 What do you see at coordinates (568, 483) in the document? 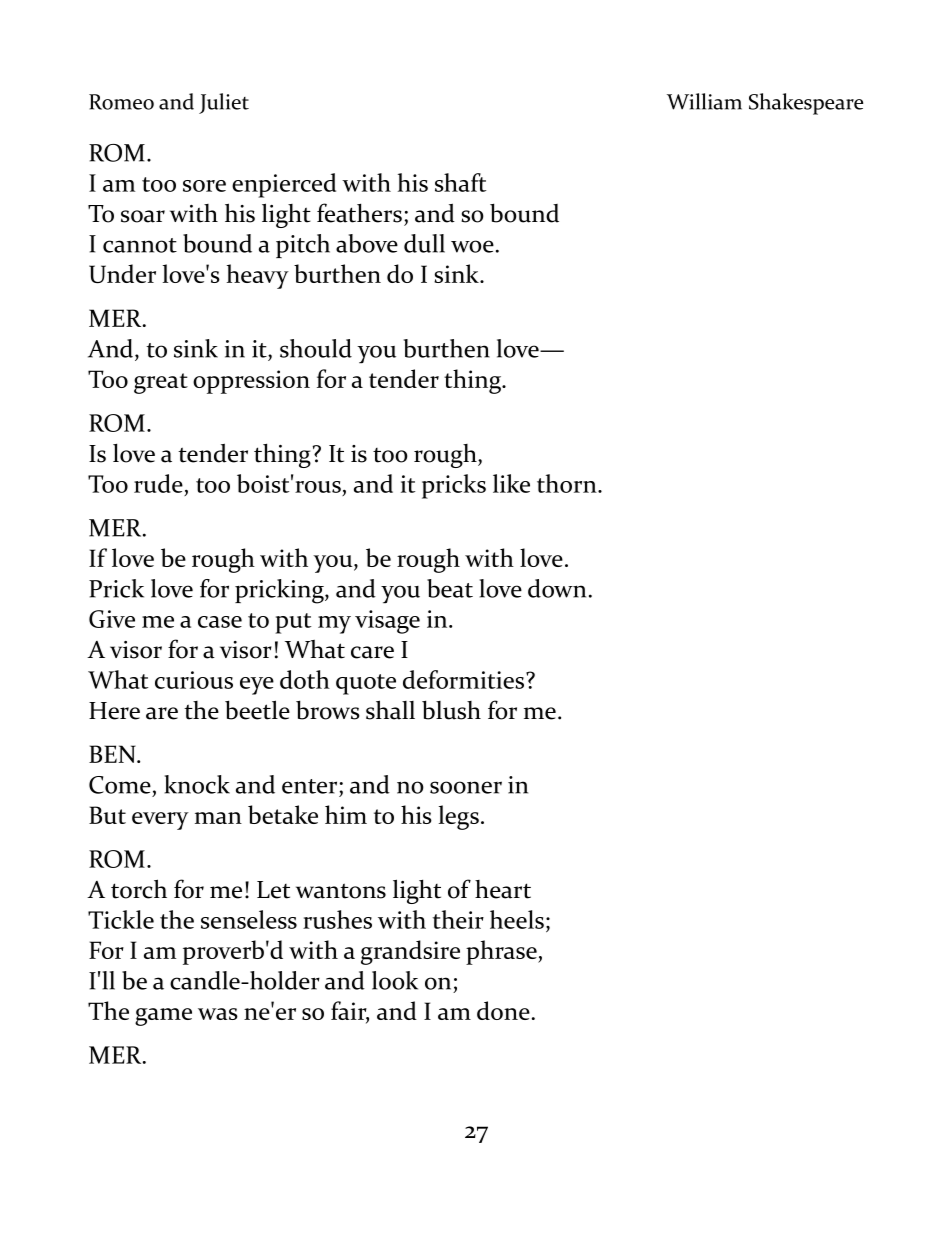
I see `thorn` at bounding box center [568, 483].
